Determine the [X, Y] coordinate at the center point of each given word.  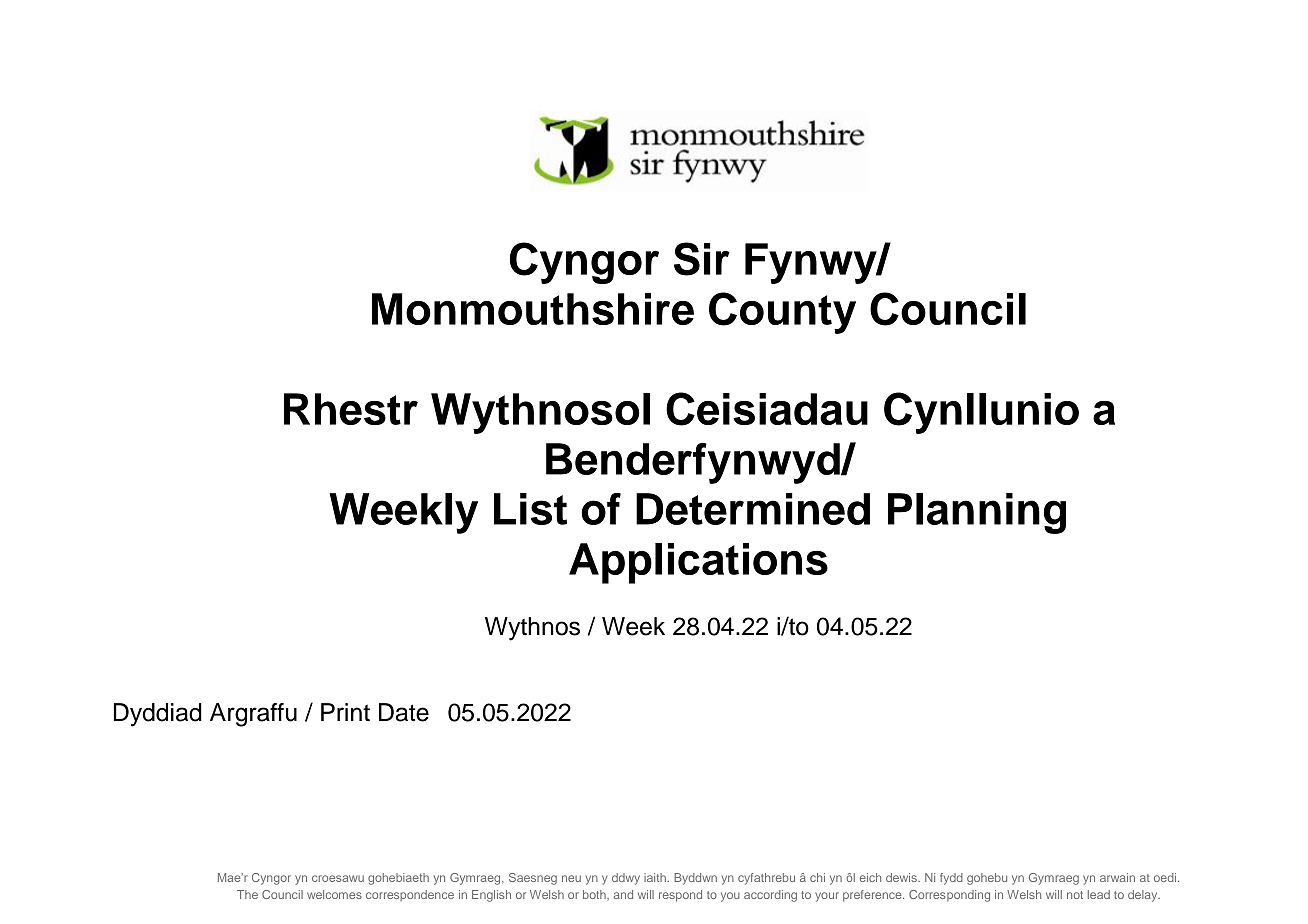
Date [404, 712]
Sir [702, 259]
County [782, 313]
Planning [977, 513]
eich [870, 877]
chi [817, 877]
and [623, 894]
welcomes [334, 894]
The [247, 894]
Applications [698, 563]
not [1075, 895]
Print [345, 712]
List [530, 509]
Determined [753, 509]
